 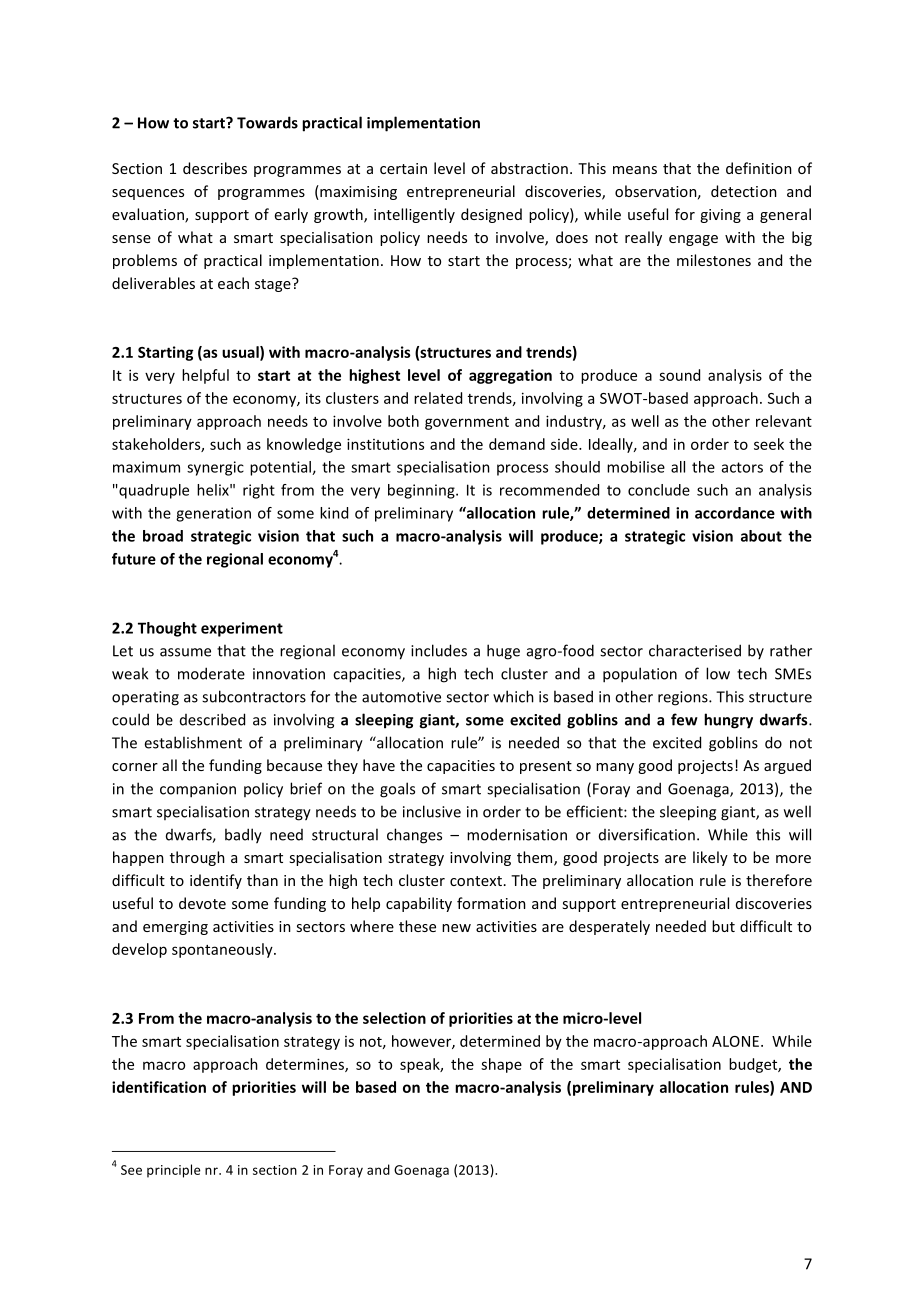 What do you see at coordinates (476, 881) in the page?
I see `context` at bounding box center [476, 881].
